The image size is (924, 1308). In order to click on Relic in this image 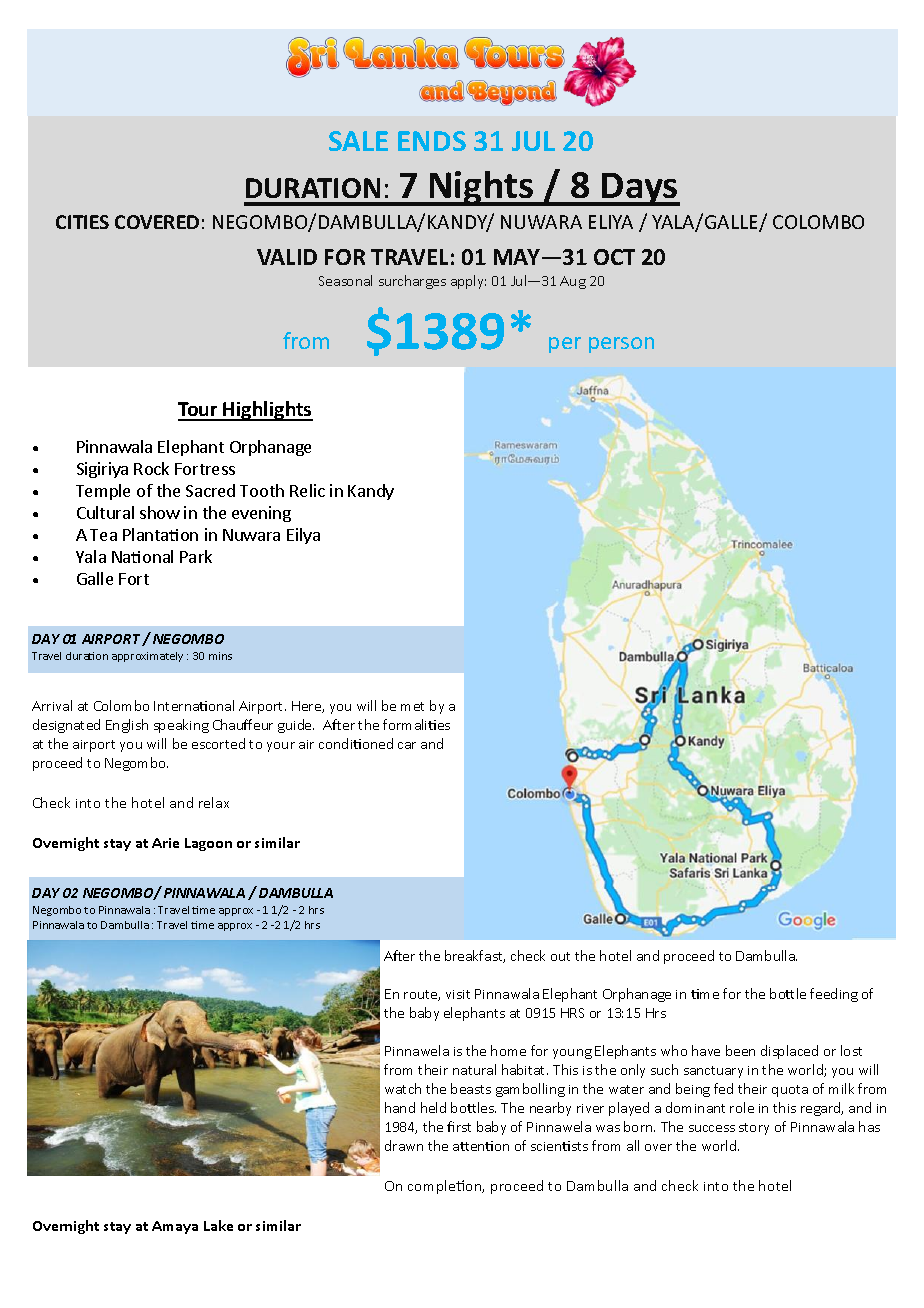, I will do `click(307, 490)`.
